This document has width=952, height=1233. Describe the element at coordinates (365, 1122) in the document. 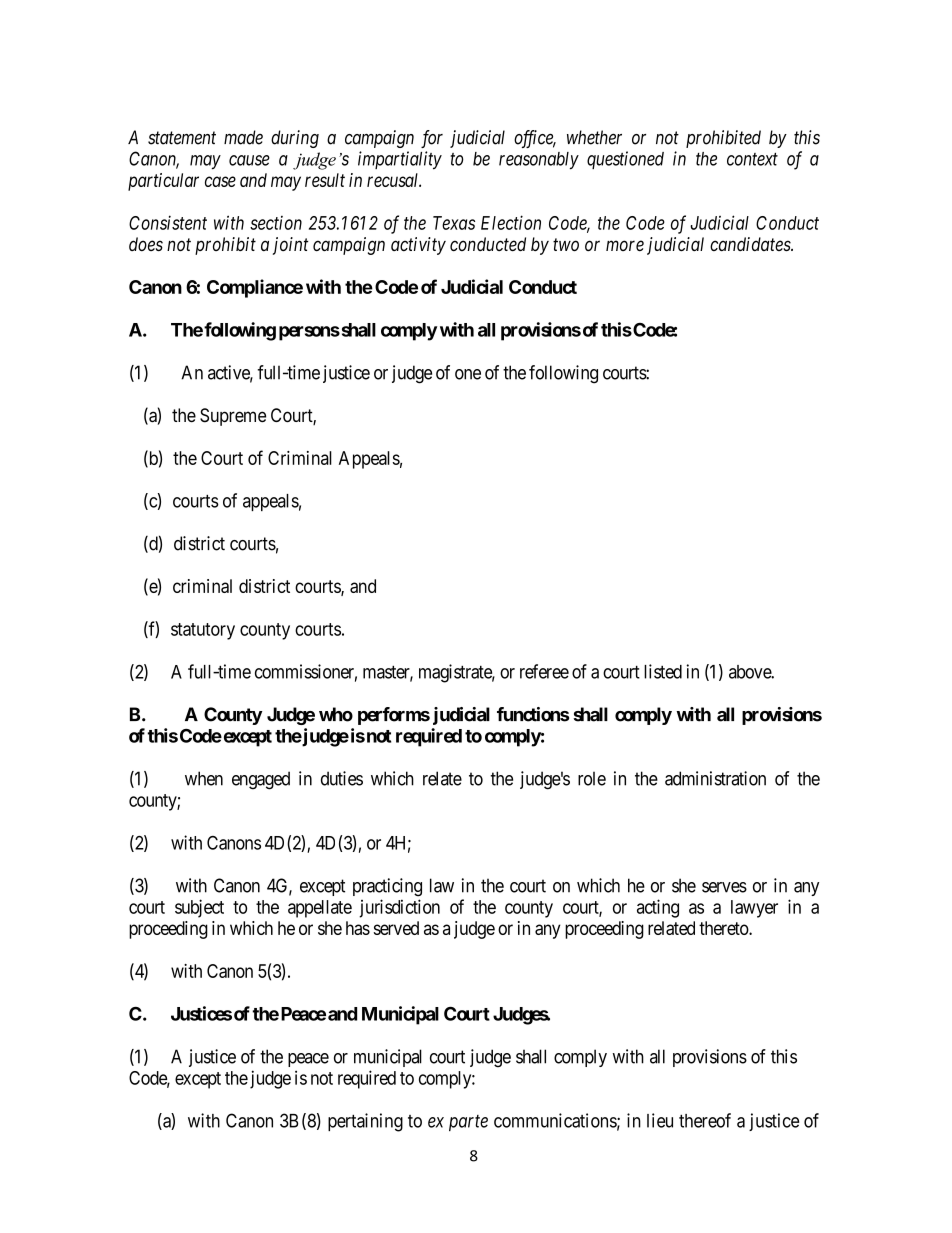

I see `pertaining` at that location.
